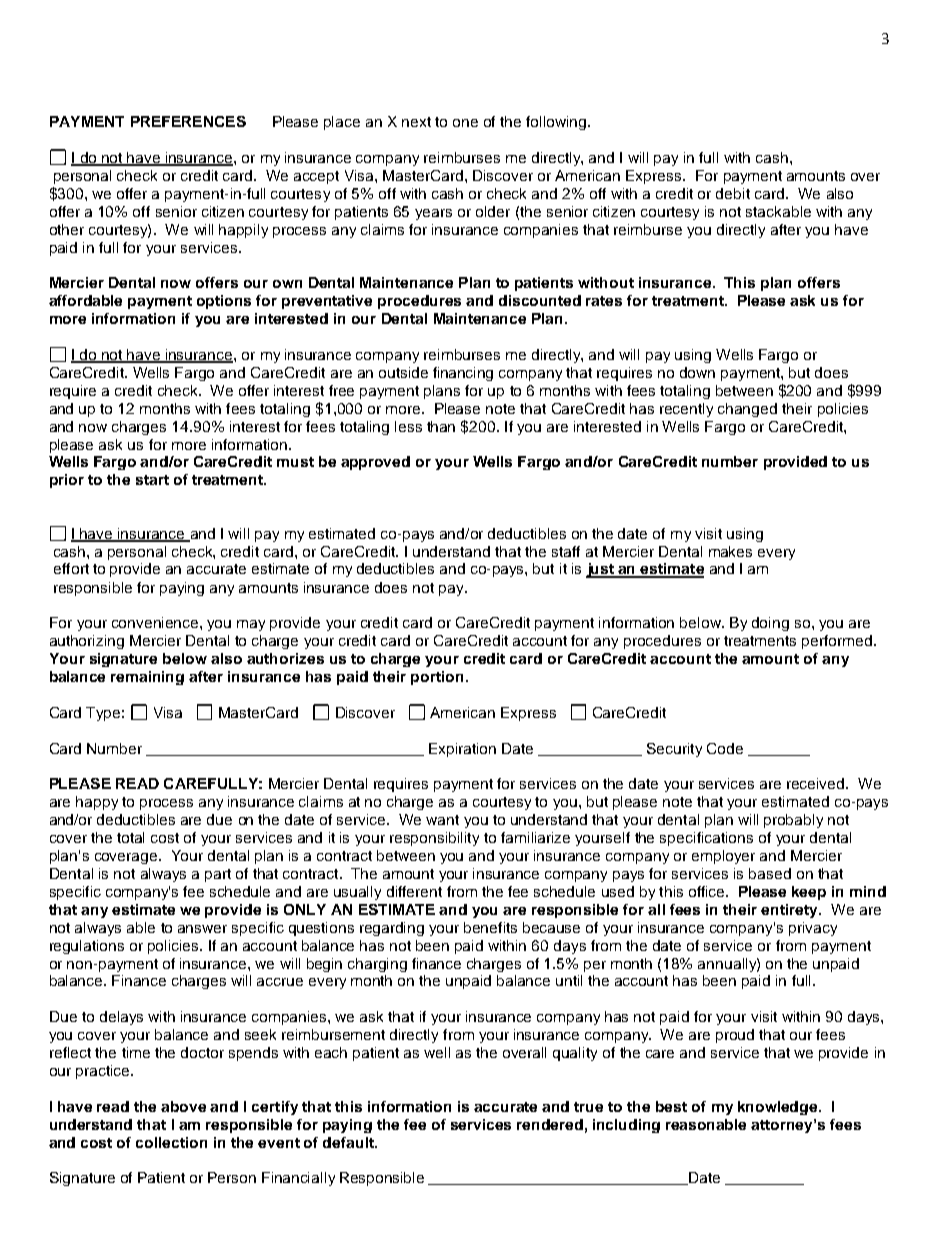 The width and height of the page is (952, 1233). Describe the element at coordinates (97, 803) in the page. I see `happy` at that location.
